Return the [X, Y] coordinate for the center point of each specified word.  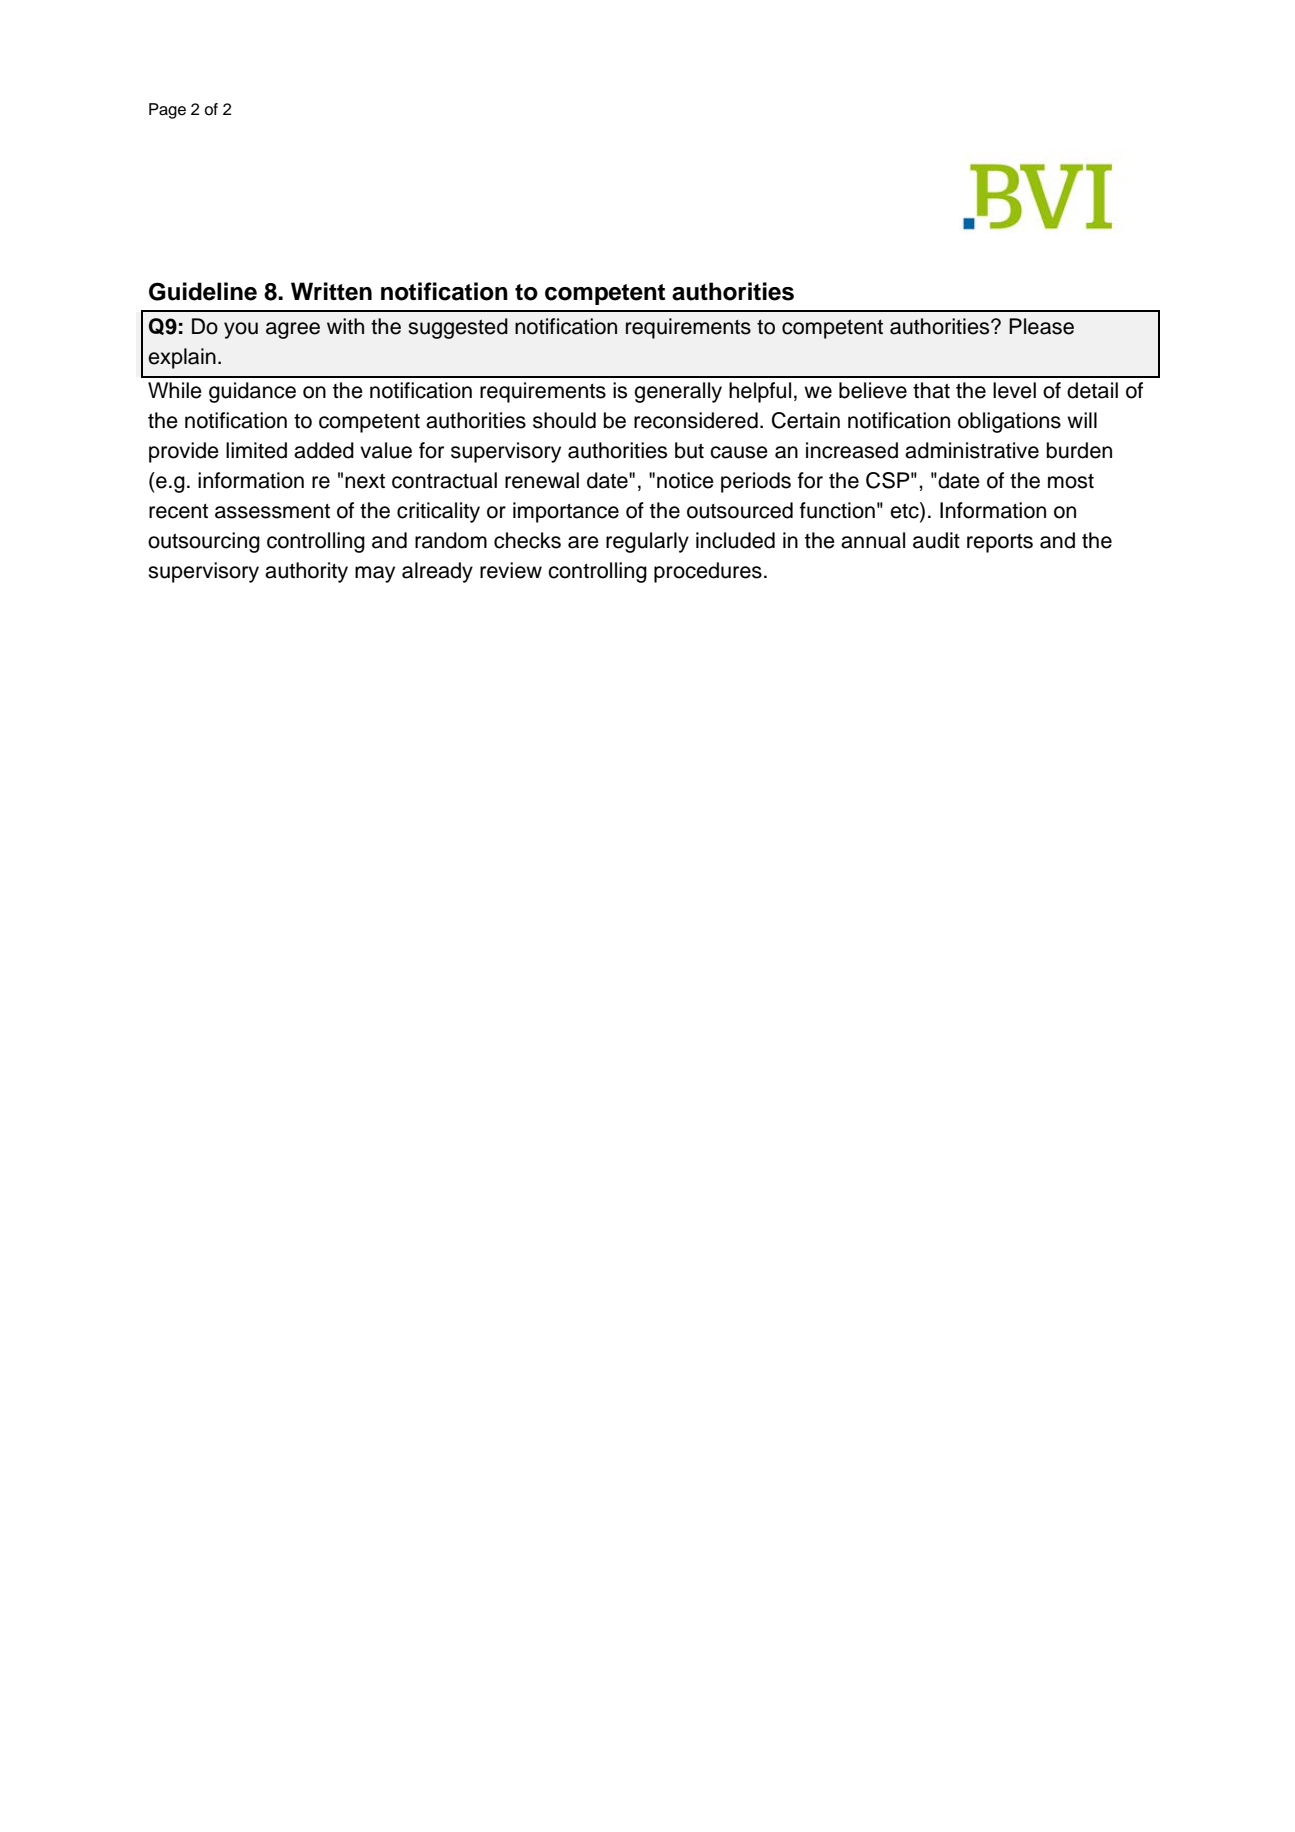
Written [331, 291]
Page [167, 111]
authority [306, 572]
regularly [647, 542]
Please [1041, 326]
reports [1000, 543]
